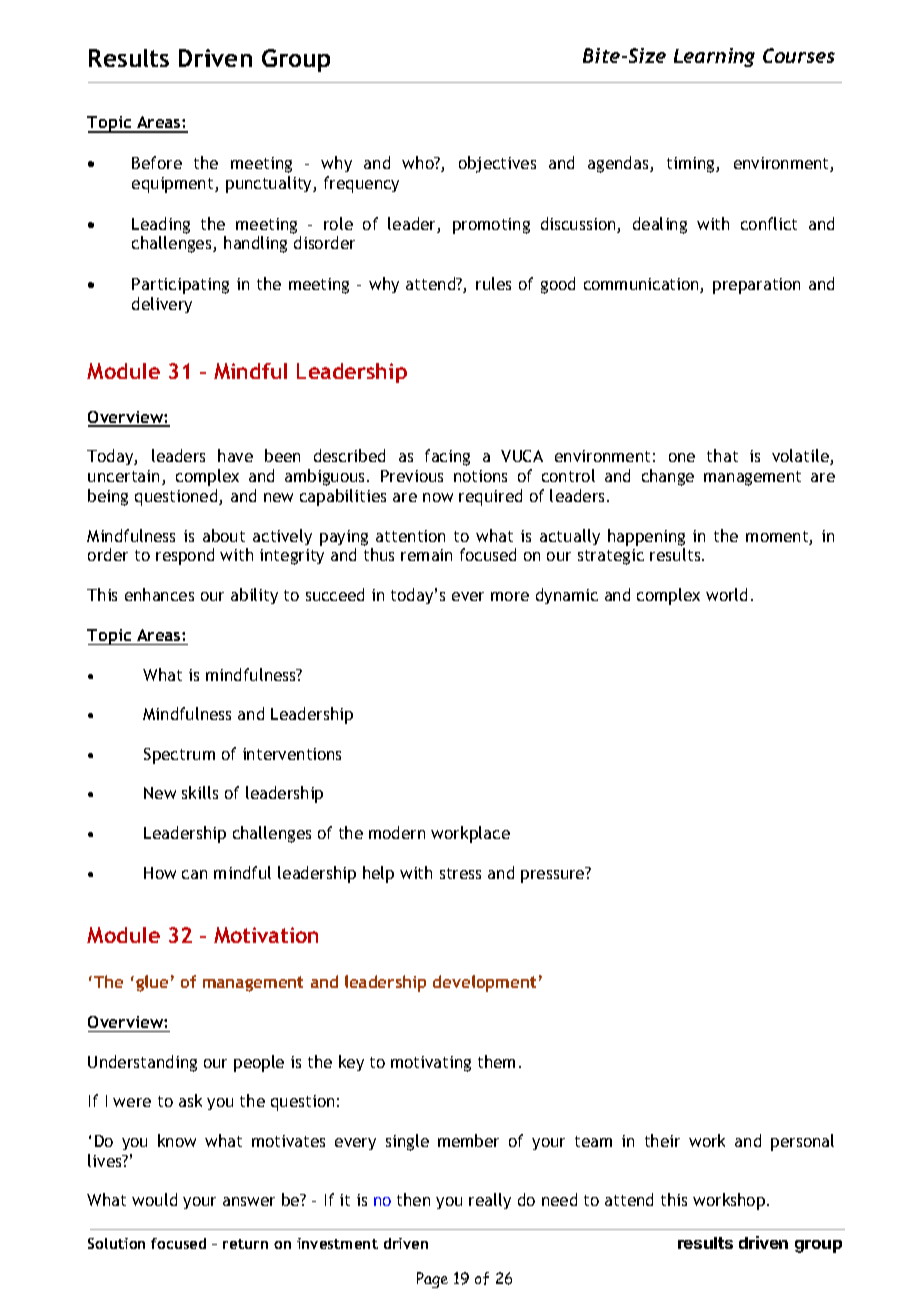 The height and width of the screenshot is (1308, 924). I want to click on who, so click(419, 162).
